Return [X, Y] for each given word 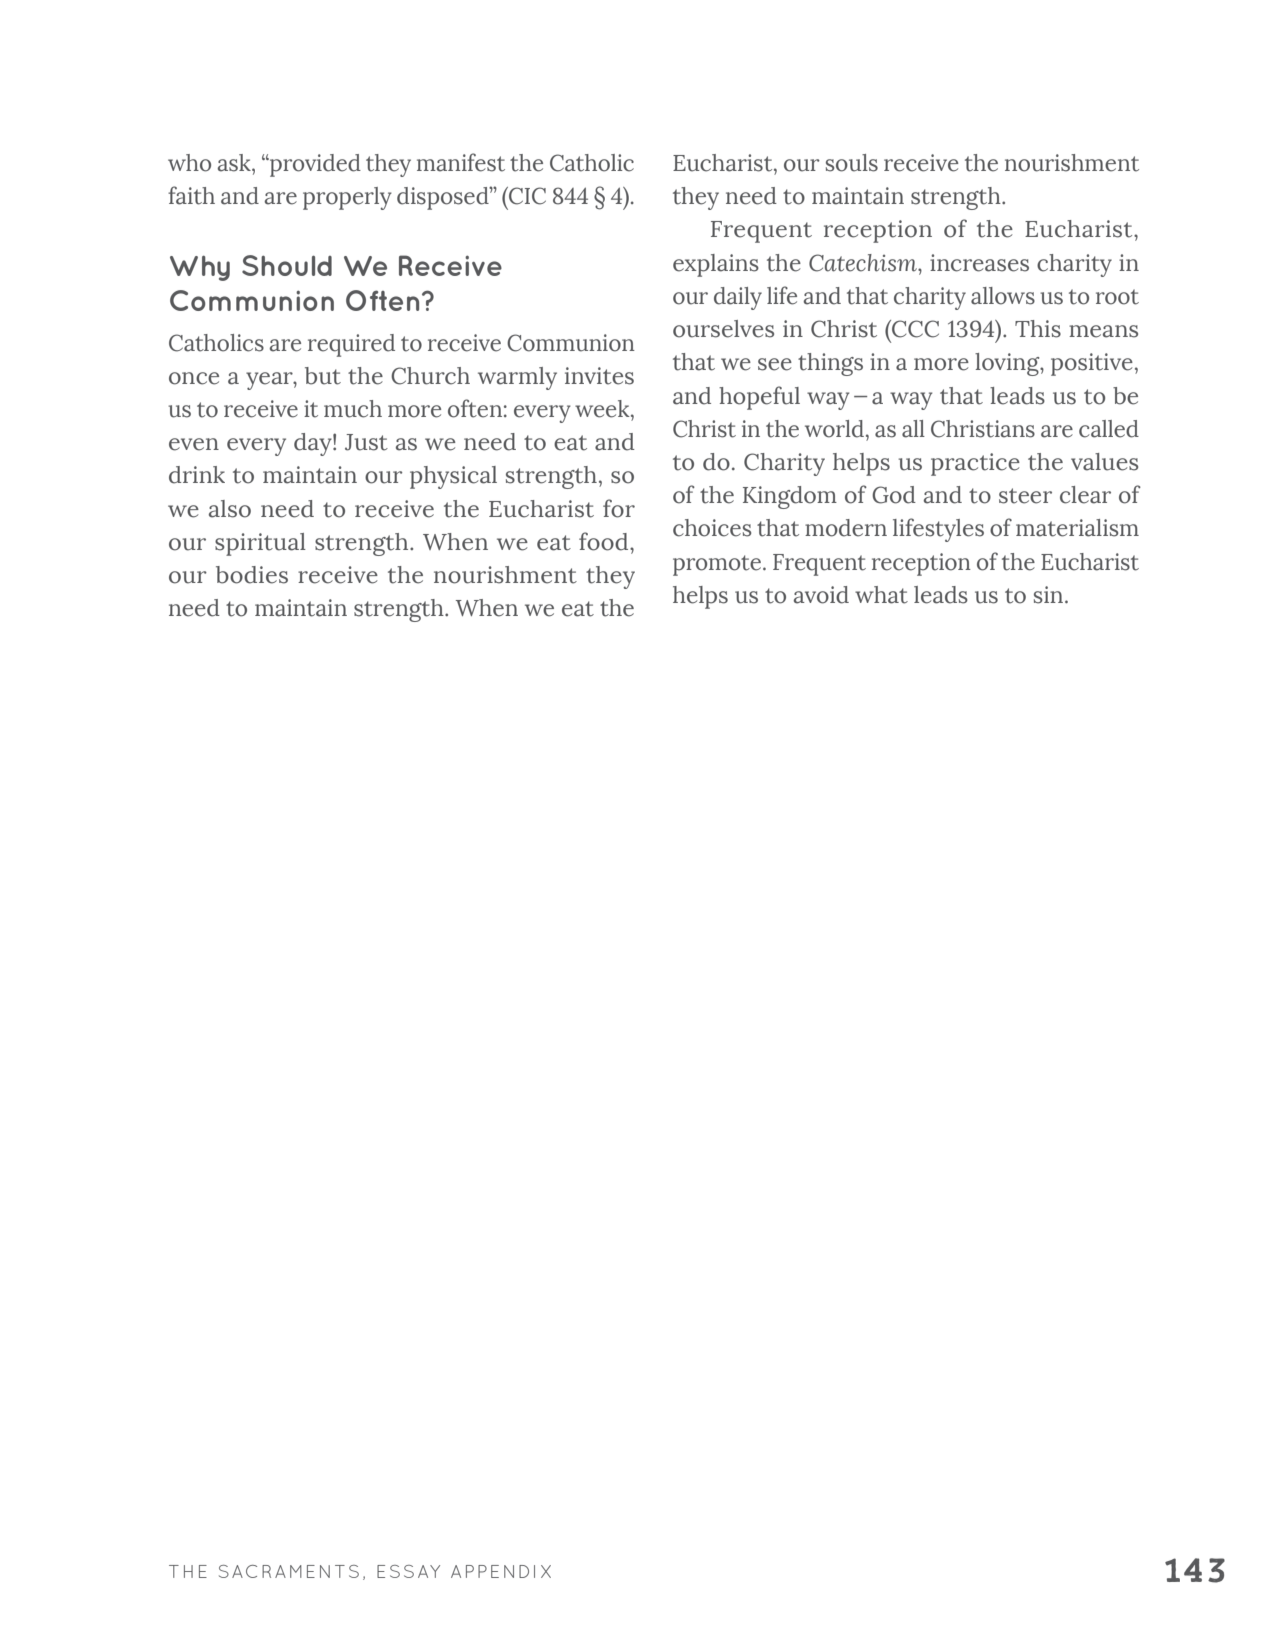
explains [716, 265]
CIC [526, 196]
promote [718, 565]
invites [599, 376]
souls [852, 163]
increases [979, 263]
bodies [252, 575]
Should [287, 265]
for [619, 508]
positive [1092, 364]
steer [1025, 496]
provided [314, 165]
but [323, 376]
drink [197, 475]
